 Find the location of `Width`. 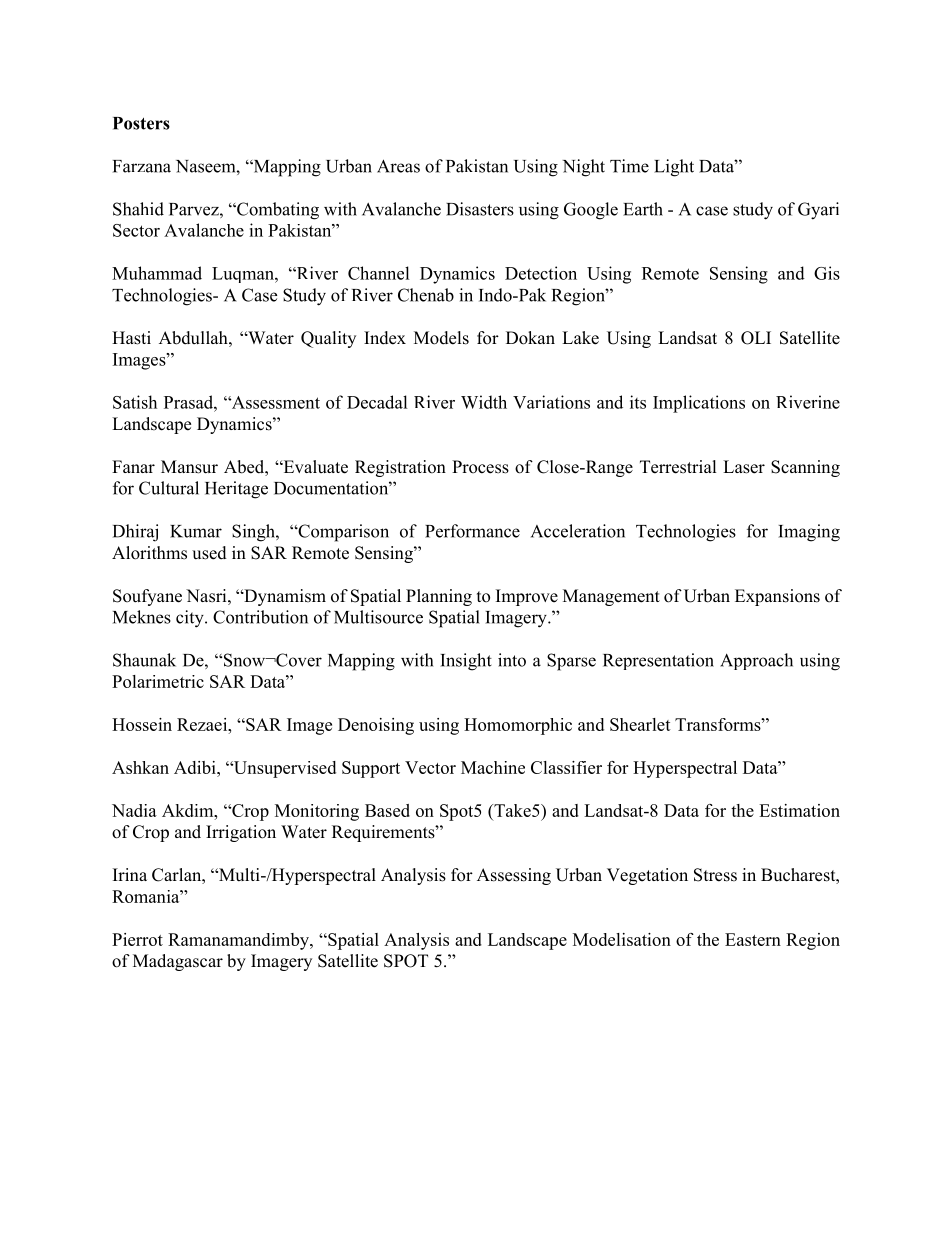

Width is located at coordinates (484, 402).
